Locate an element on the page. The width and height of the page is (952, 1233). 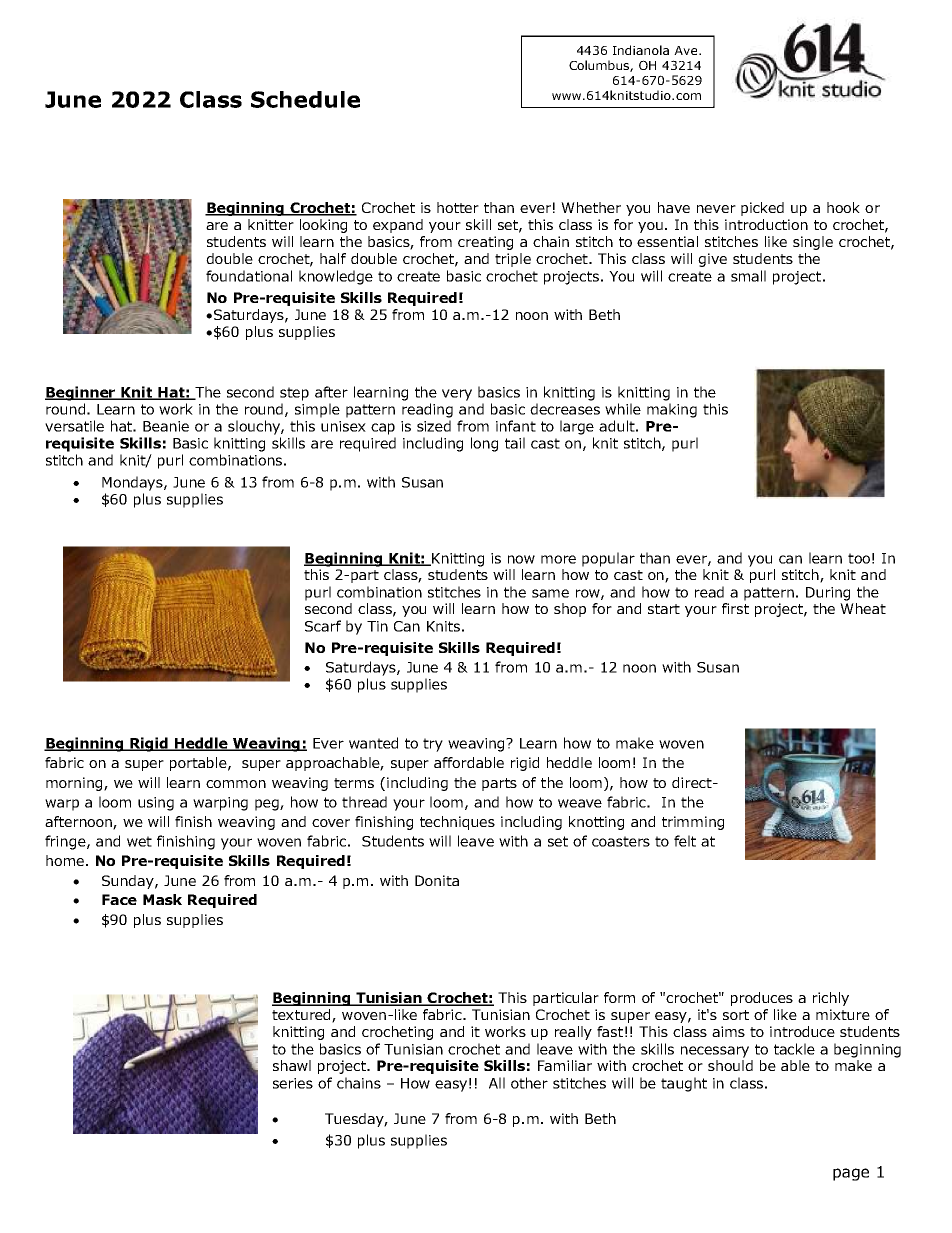
hotter is located at coordinates (458, 207).
